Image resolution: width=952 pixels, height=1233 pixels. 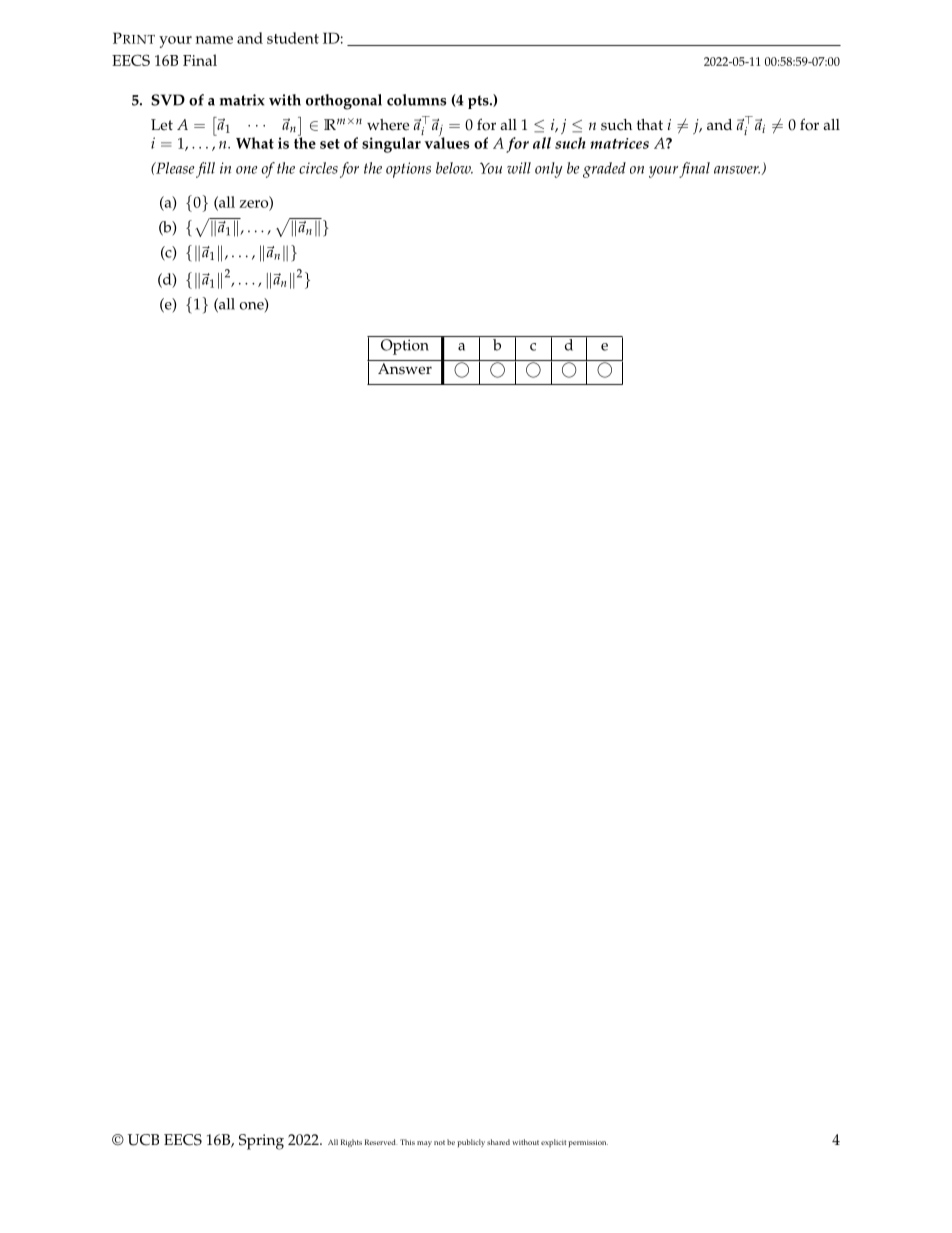 What do you see at coordinates (318, 168) in the page?
I see `circles` at bounding box center [318, 168].
